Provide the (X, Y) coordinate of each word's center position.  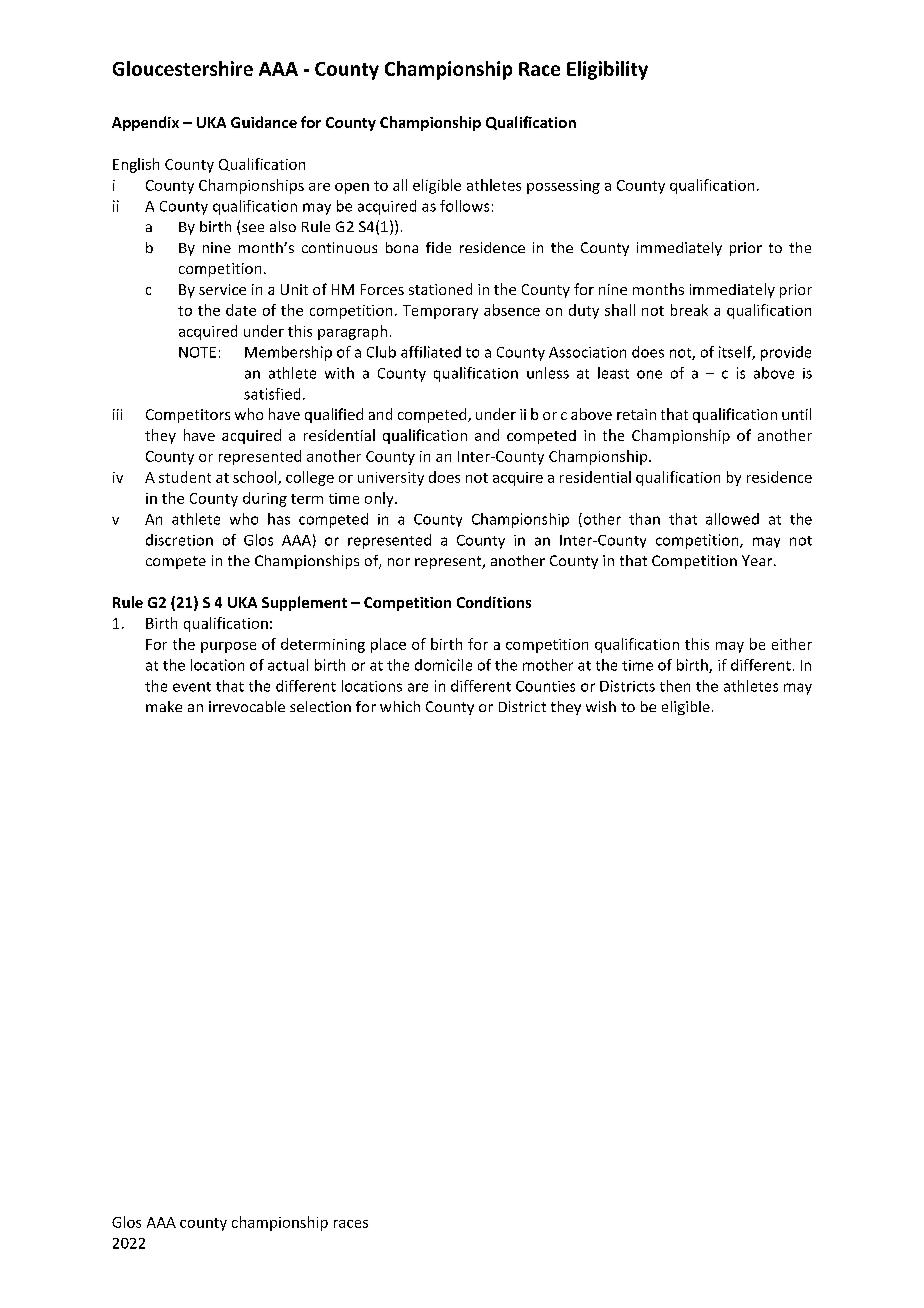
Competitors (188, 416)
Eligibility (607, 70)
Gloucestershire (183, 68)
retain (636, 414)
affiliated (431, 352)
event (192, 687)
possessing (563, 187)
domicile (443, 665)
